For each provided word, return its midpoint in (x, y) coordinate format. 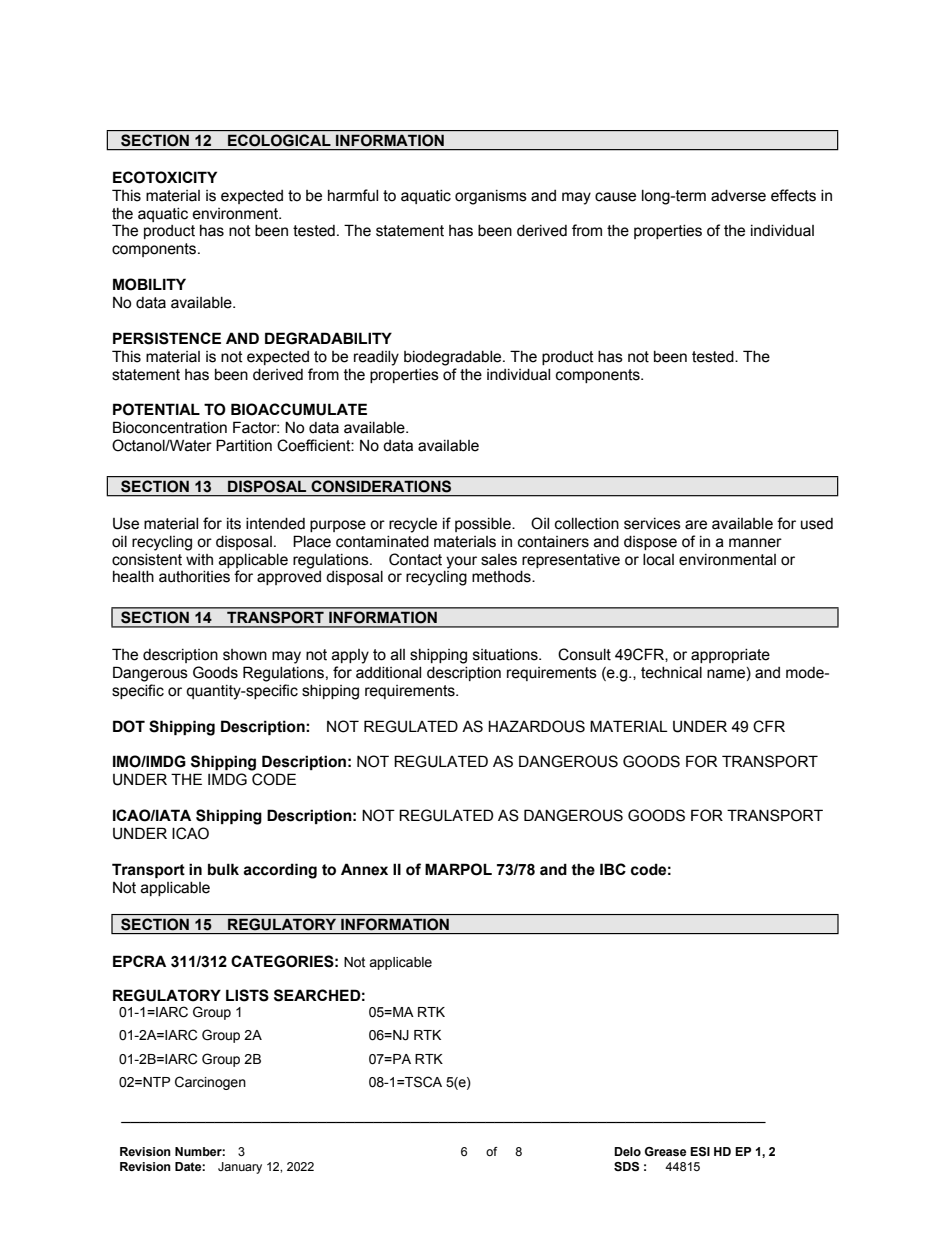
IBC (613, 869)
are (696, 525)
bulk (223, 869)
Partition (244, 445)
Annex (364, 869)
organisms (491, 197)
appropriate (730, 656)
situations (506, 655)
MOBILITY (149, 284)
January (240, 1168)
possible (484, 525)
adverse (738, 196)
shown (245, 655)
